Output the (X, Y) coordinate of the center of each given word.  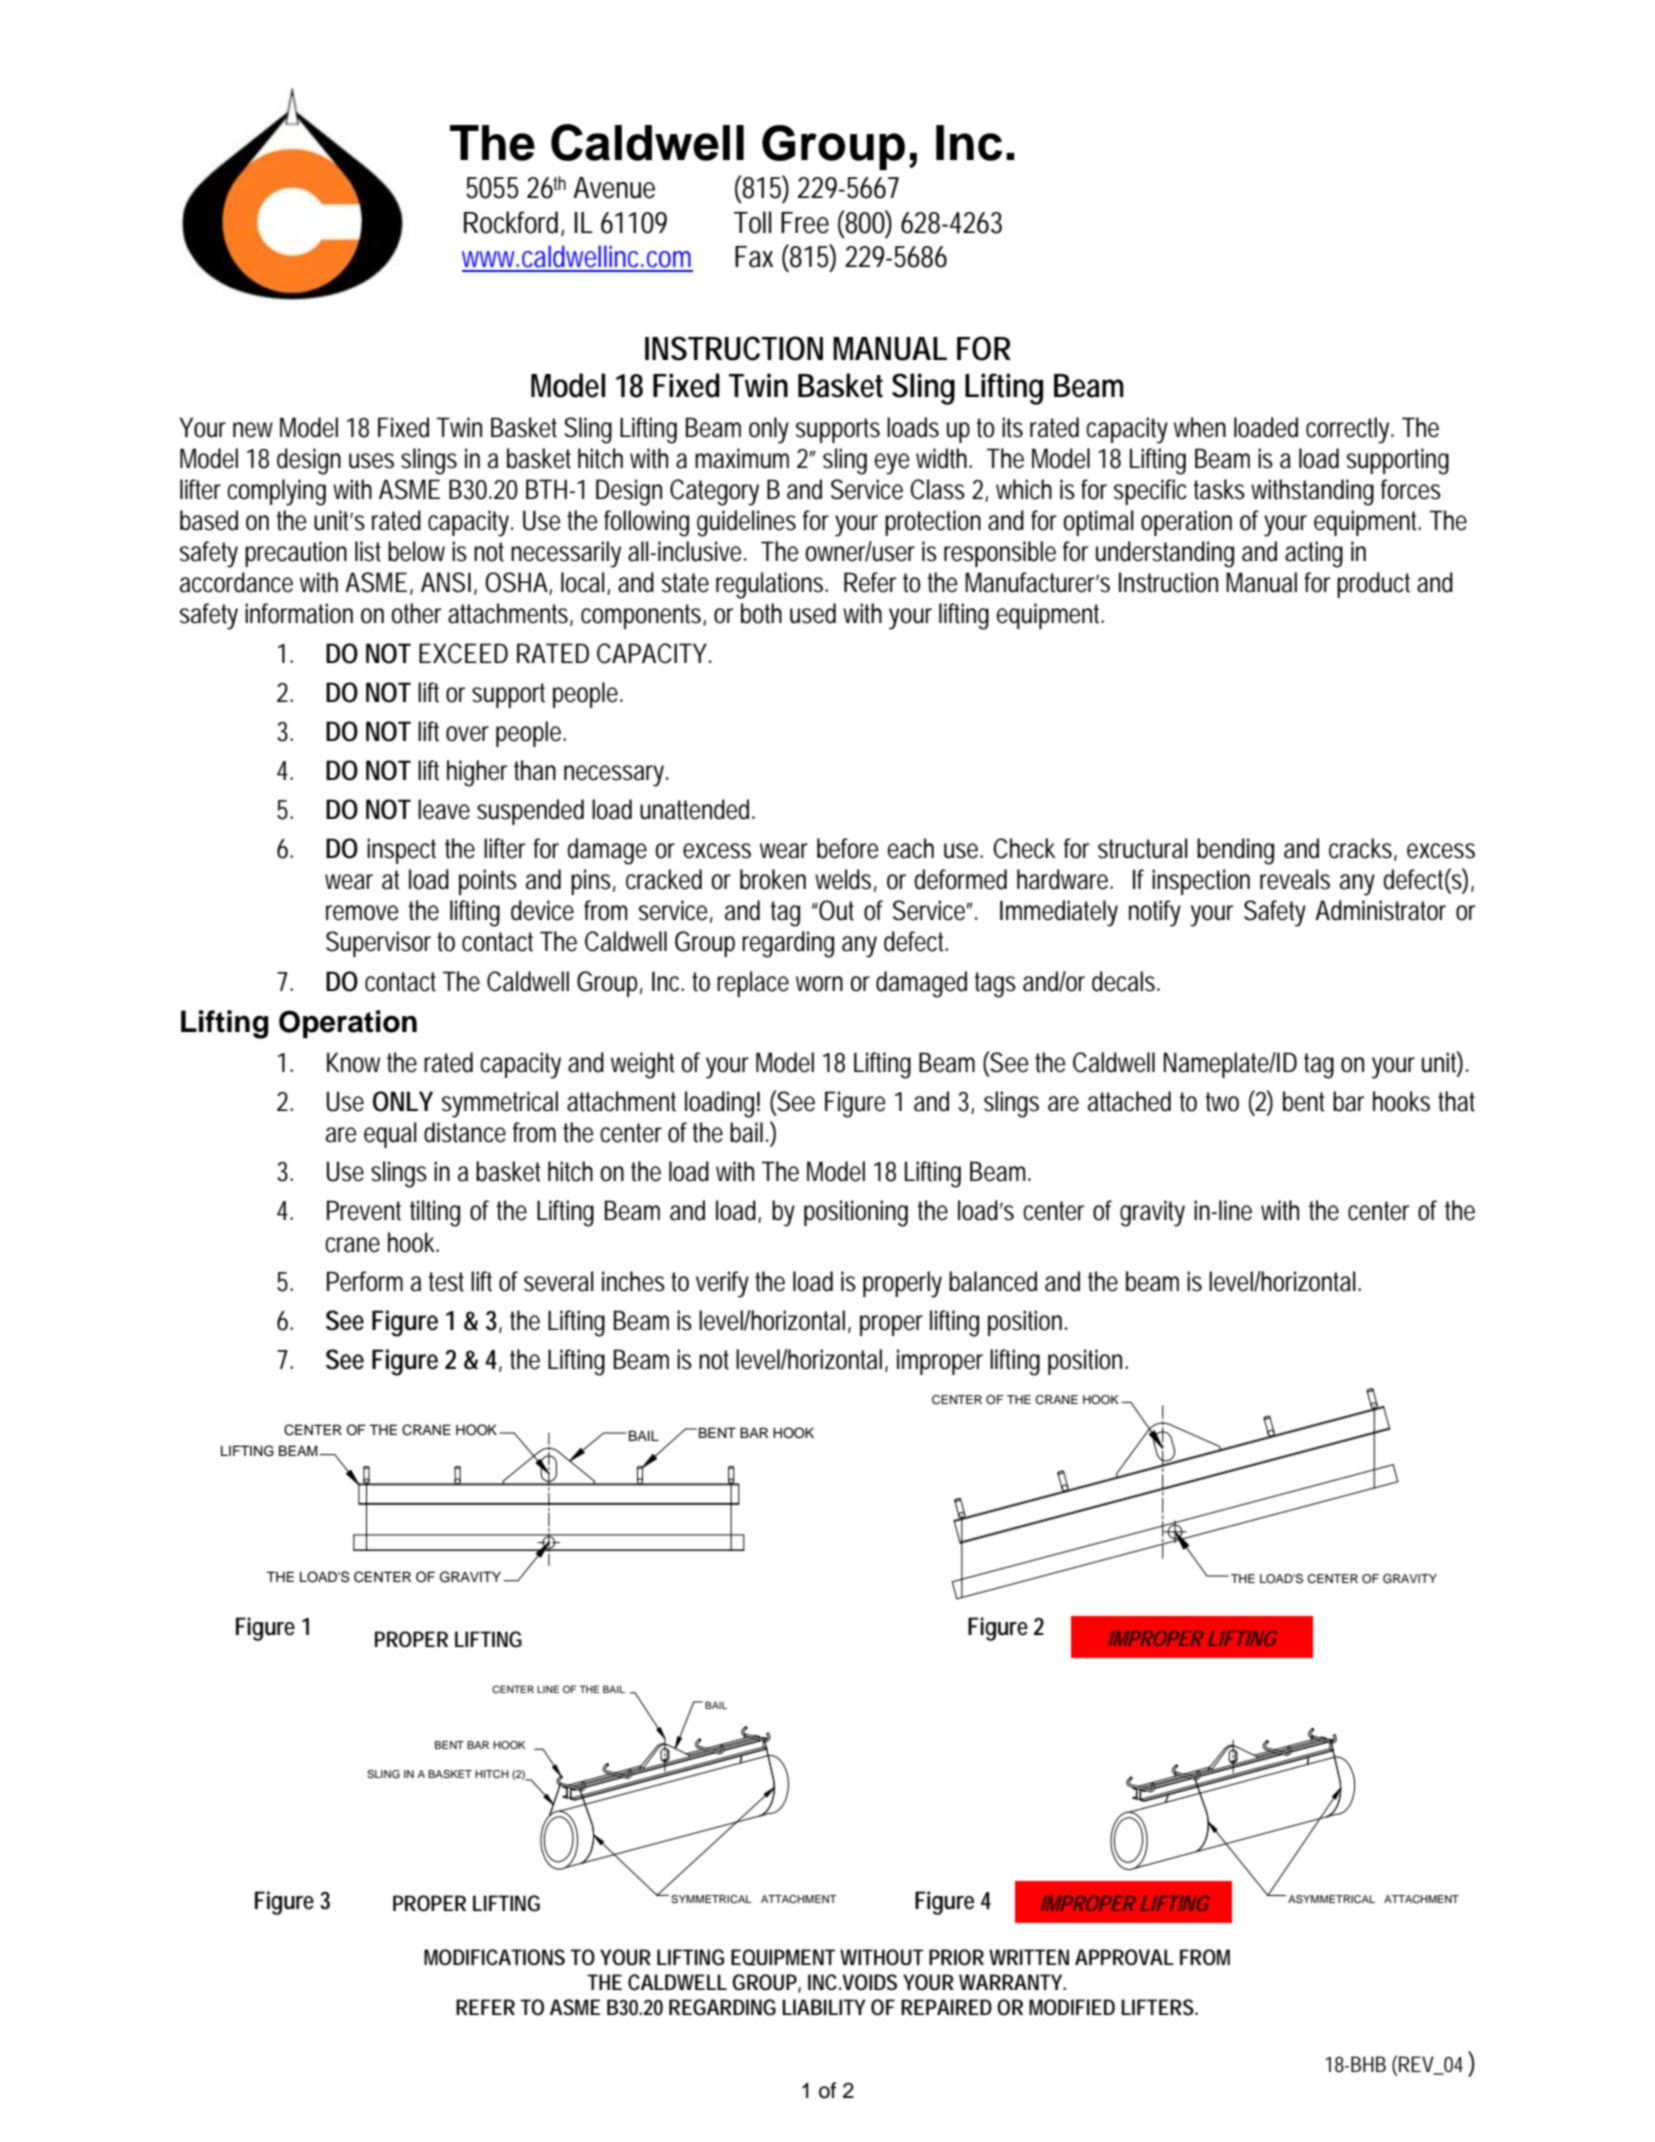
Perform (365, 1281)
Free (805, 223)
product (1373, 585)
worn (819, 984)
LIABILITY (824, 2007)
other (416, 613)
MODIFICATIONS (494, 1957)
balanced (993, 1281)
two (1222, 1102)
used (813, 613)
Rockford (511, 222)
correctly (1349, 430)
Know (353, 1062)
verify (722, 1284)
